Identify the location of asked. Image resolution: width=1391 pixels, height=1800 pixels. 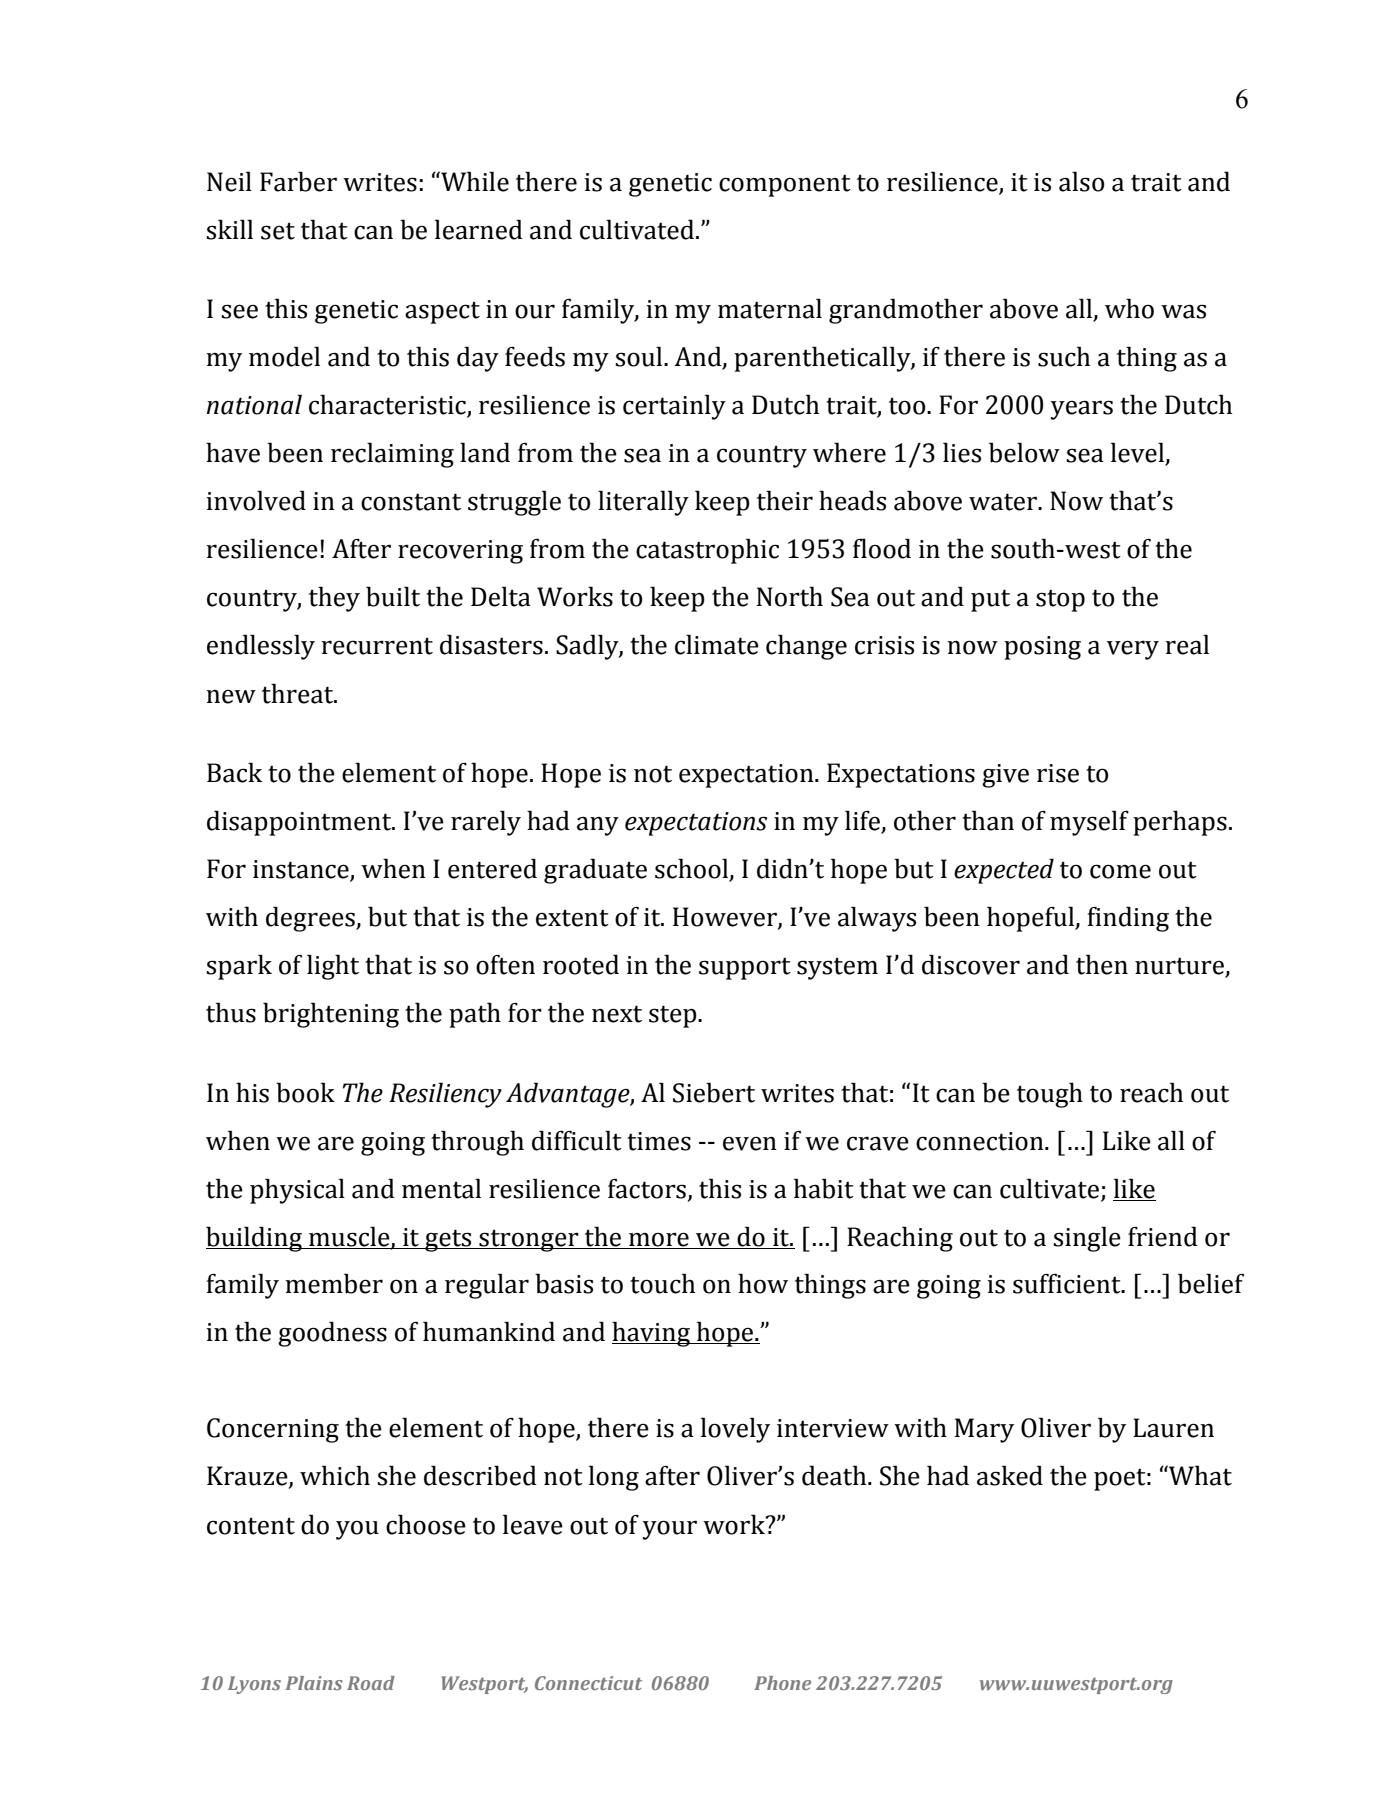
(1010, 1475).
